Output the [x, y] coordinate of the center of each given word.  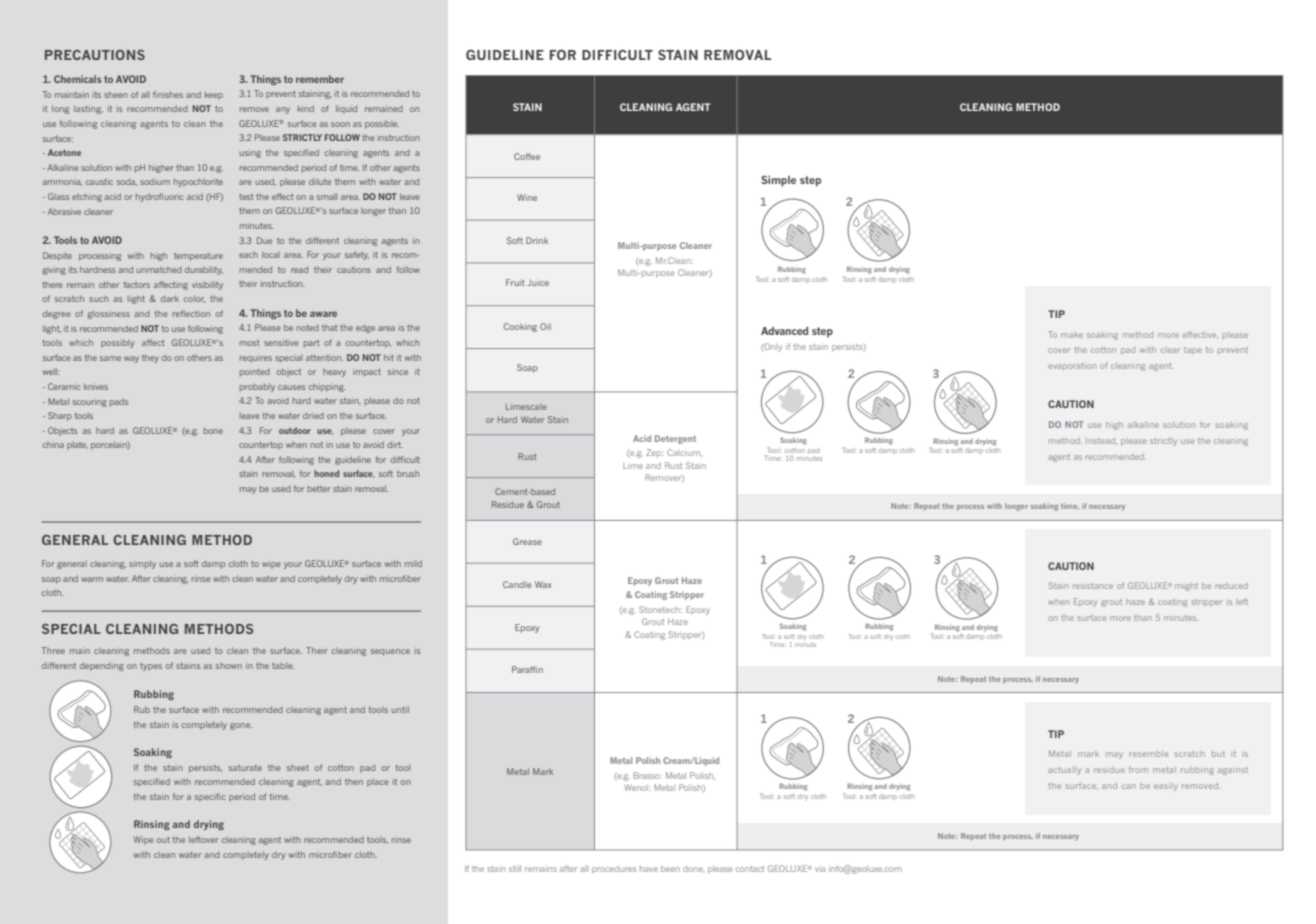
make [1072, 335]
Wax [543, 584]
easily [1165, 787]
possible [382, 124]
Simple [778, 181]
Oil [545, 326]
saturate [245, 768]
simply [142, 564]
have [649, 869]
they [150, 358]
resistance [1093, 586]
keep [214, 95]
